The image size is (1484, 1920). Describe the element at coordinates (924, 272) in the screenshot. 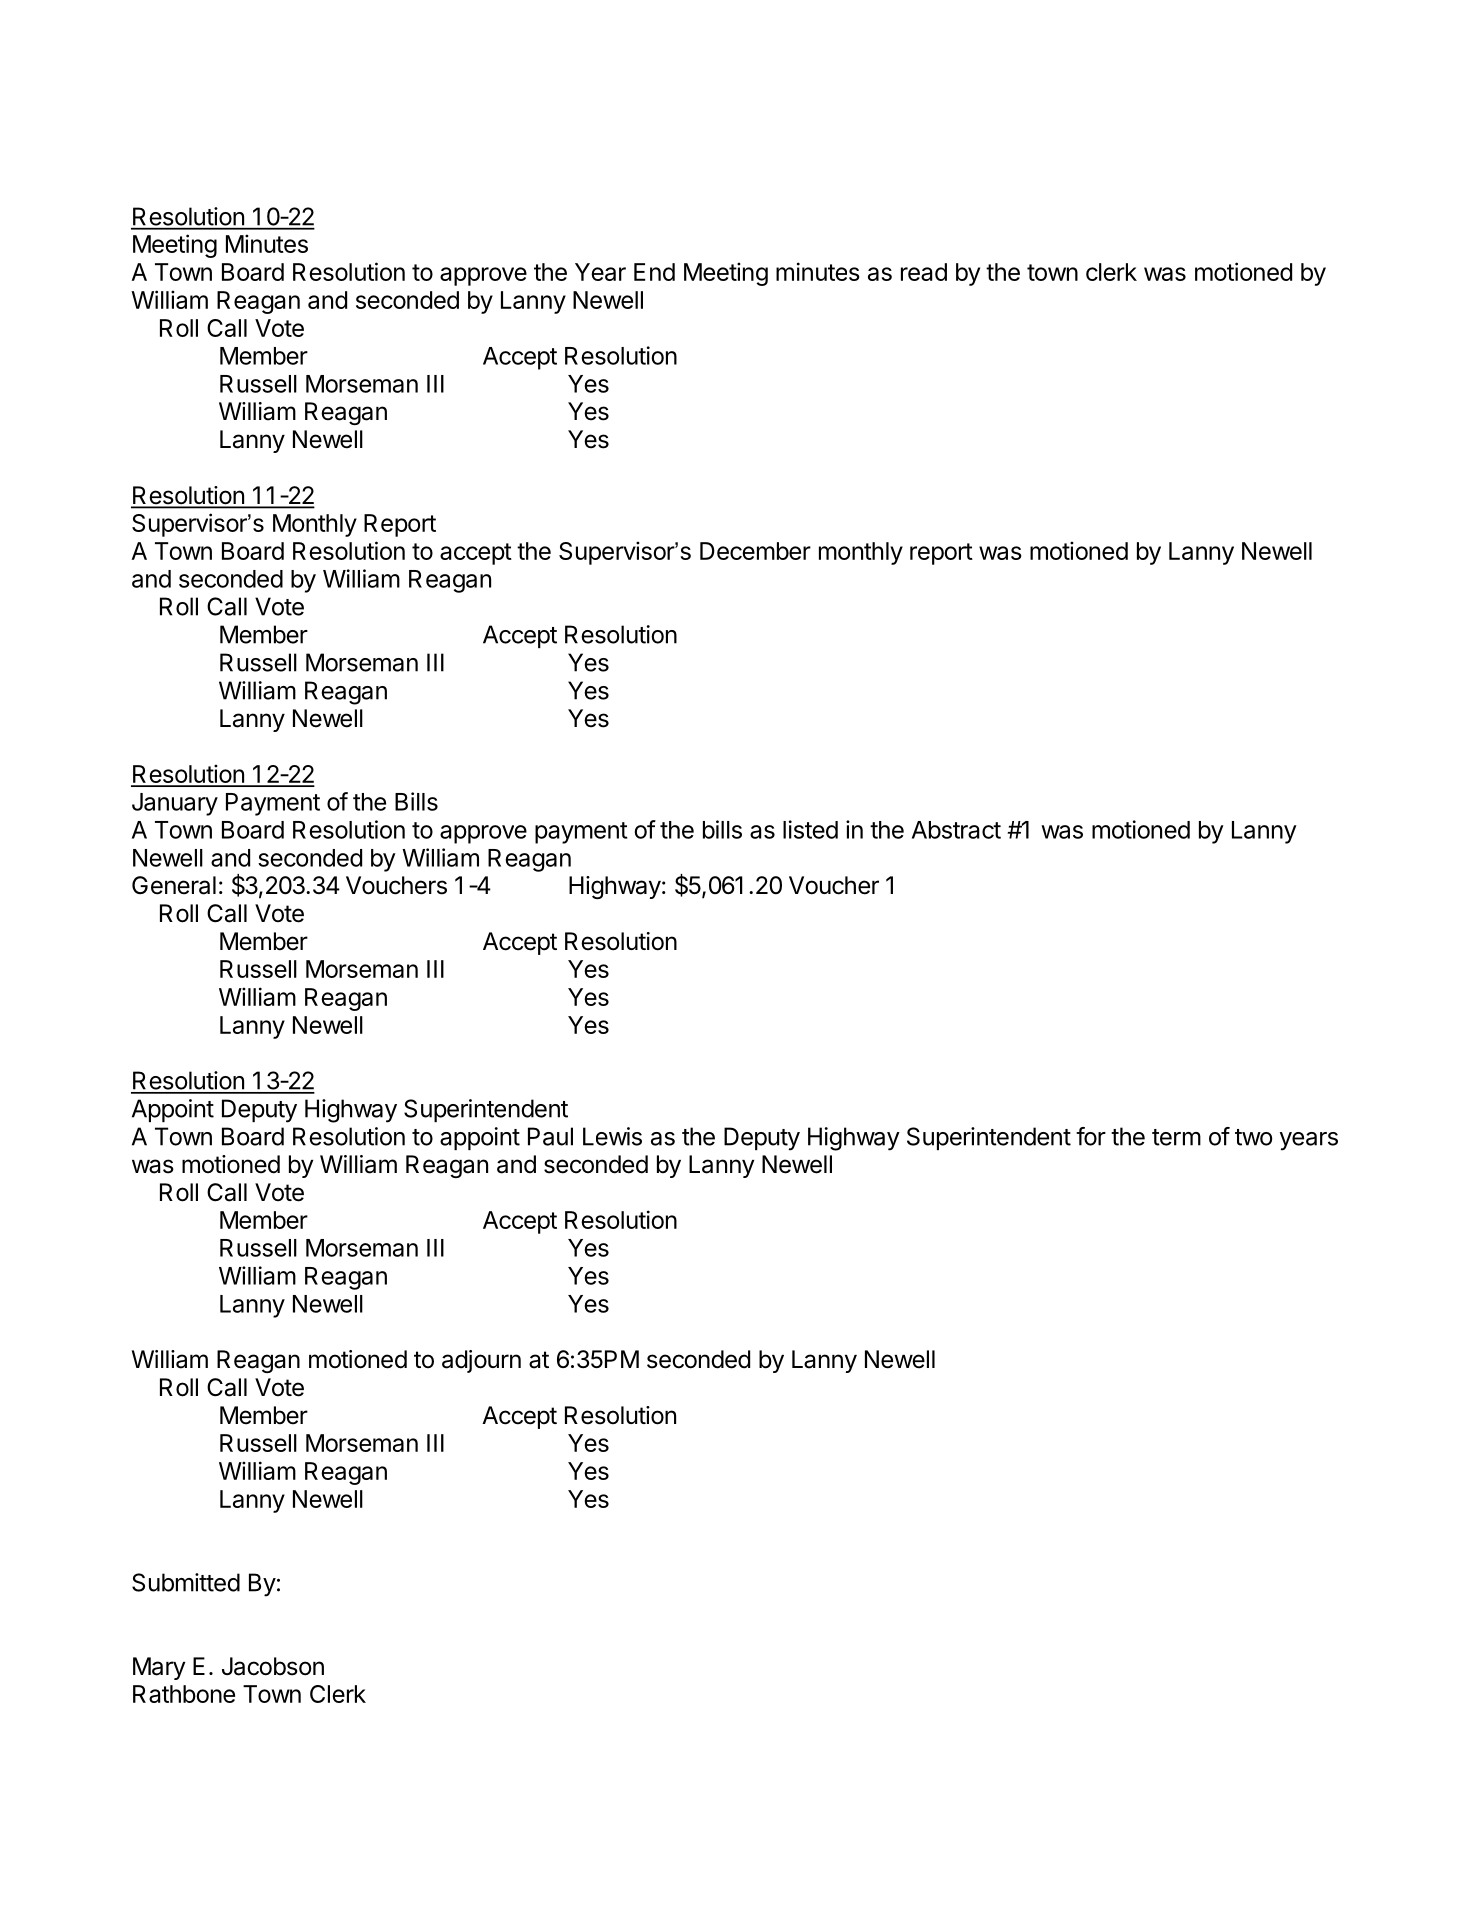

I see `read` at that location.
